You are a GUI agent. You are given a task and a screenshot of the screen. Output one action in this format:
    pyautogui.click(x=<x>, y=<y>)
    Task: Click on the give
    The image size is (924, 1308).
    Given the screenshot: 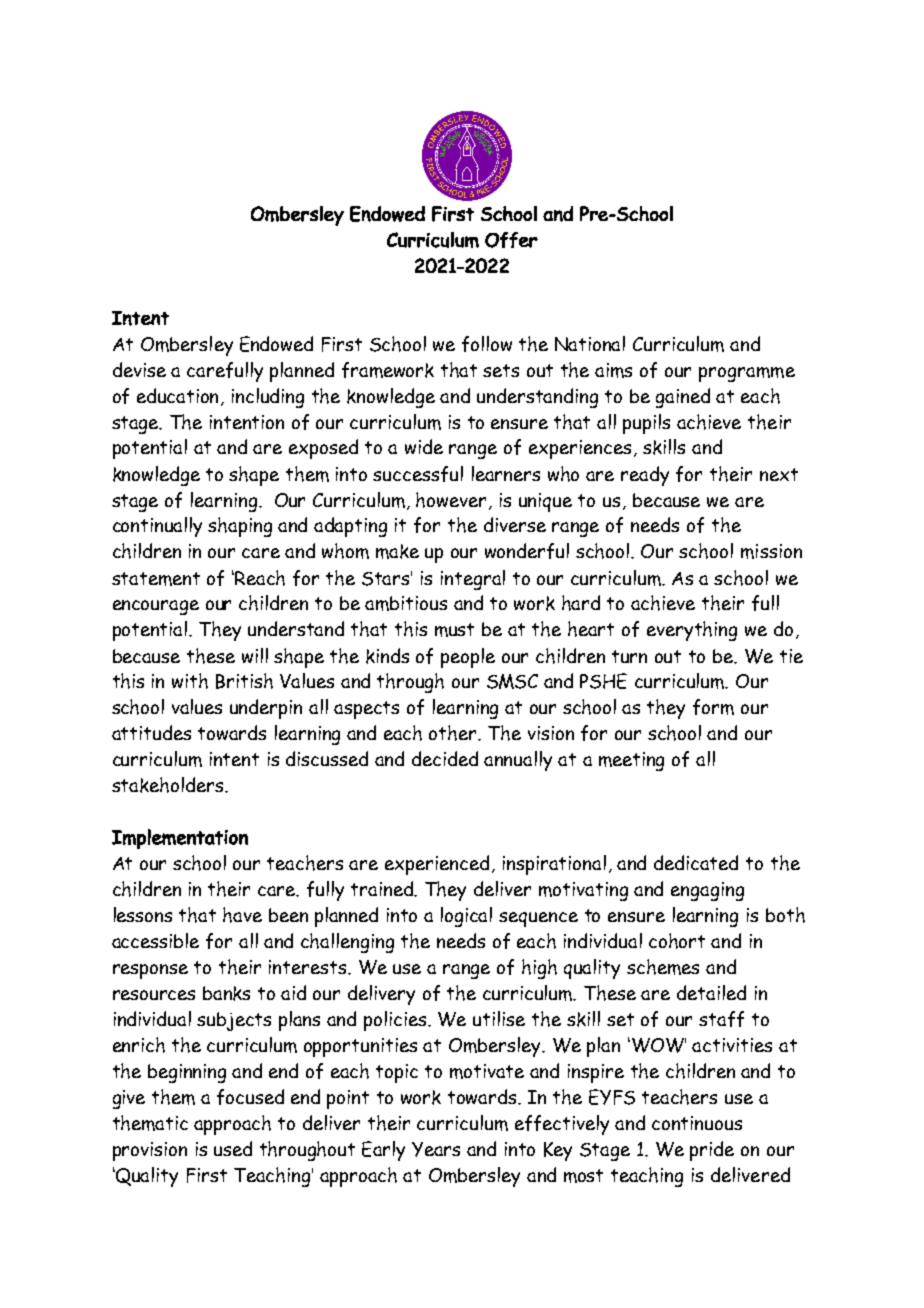 What is the action you would take?
    pyautogui.click(x=129, y=1099)
